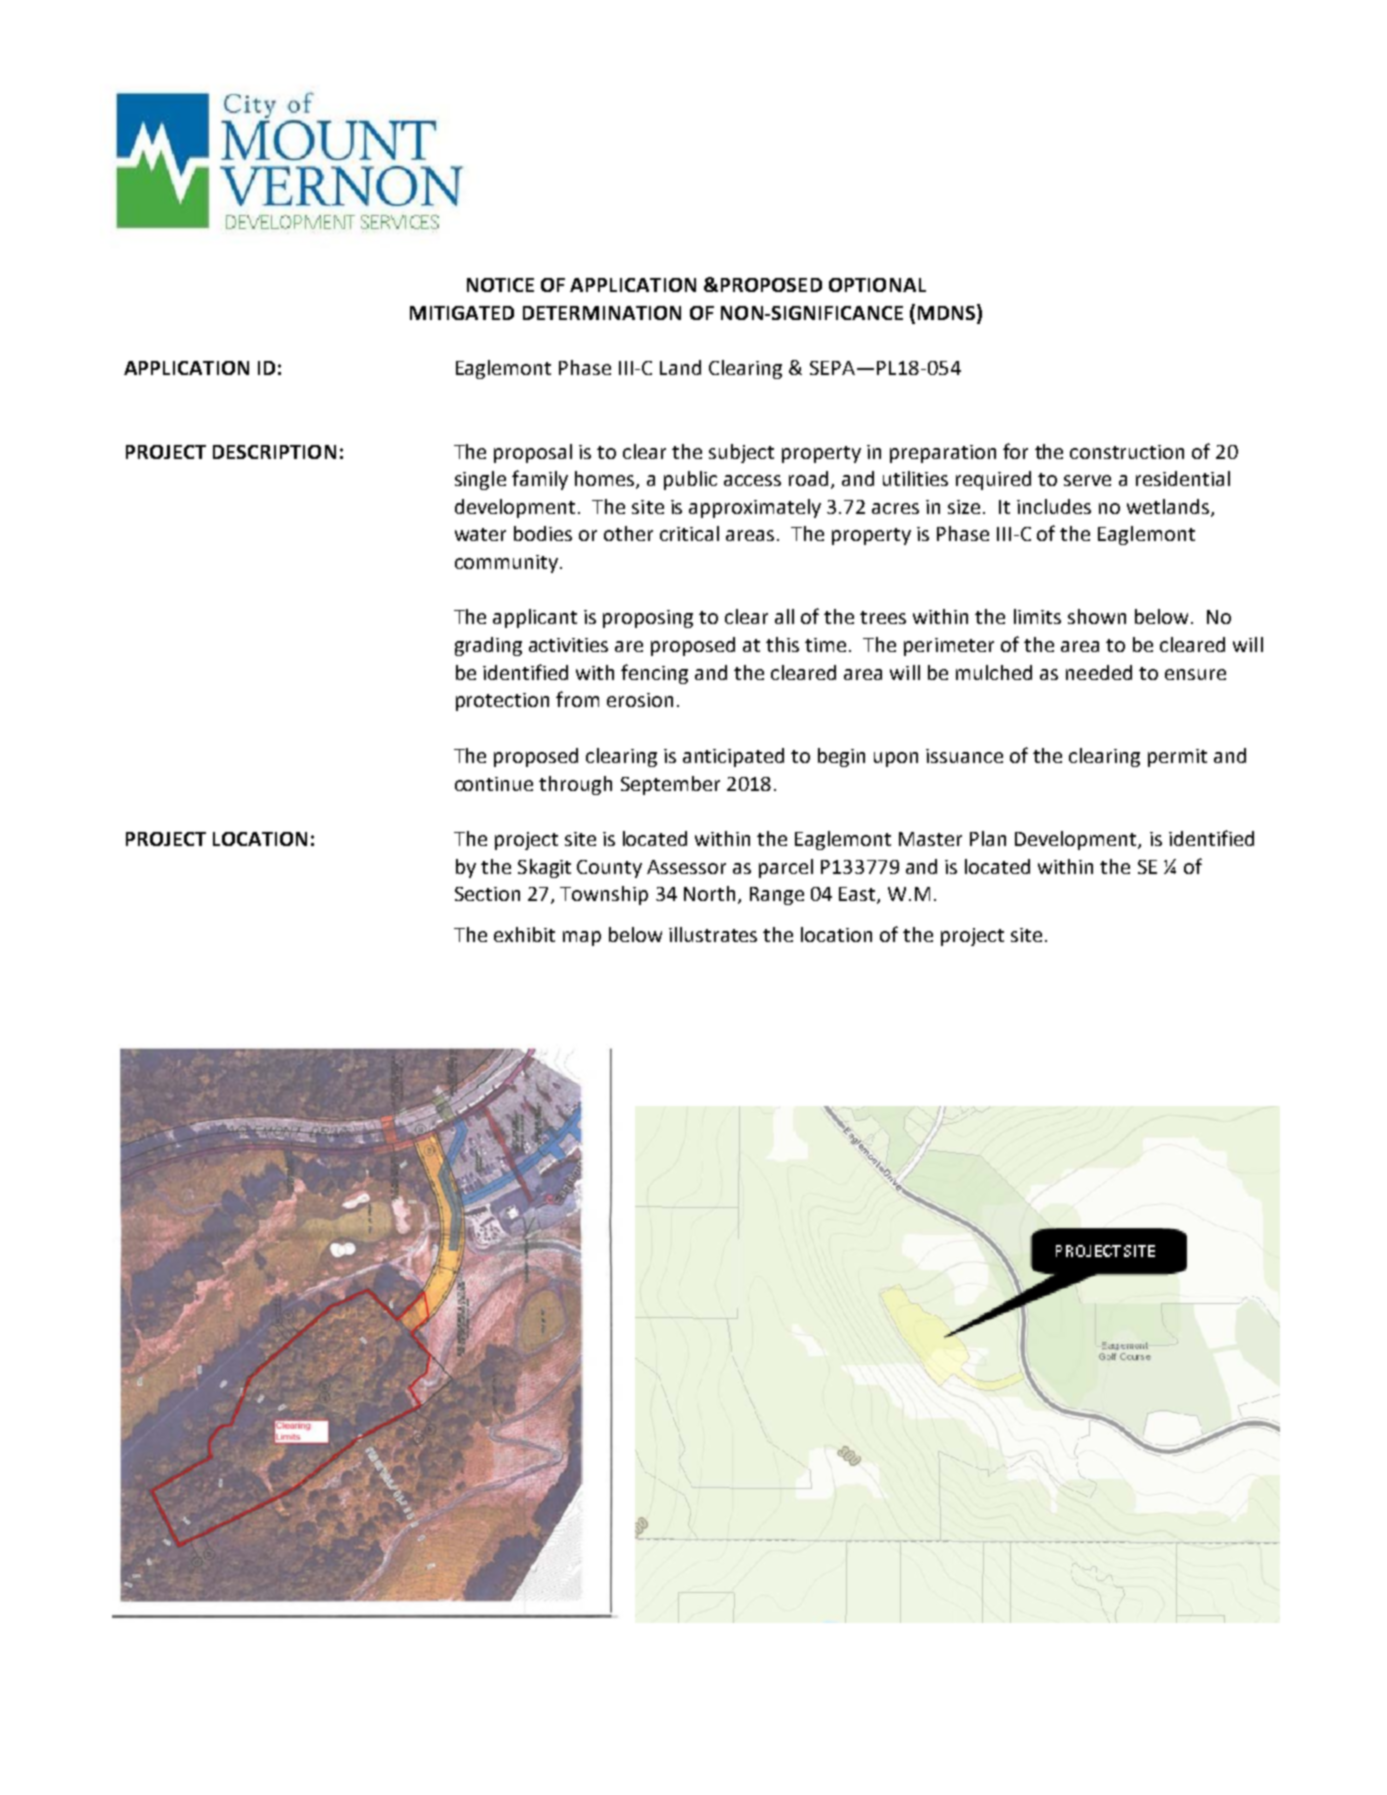 Image resolution: width=1387 pixels, height=1795 pixels. What do you see at coordinates (858, 895) in the page?
I see `East` at bounding box center [858, 895].
